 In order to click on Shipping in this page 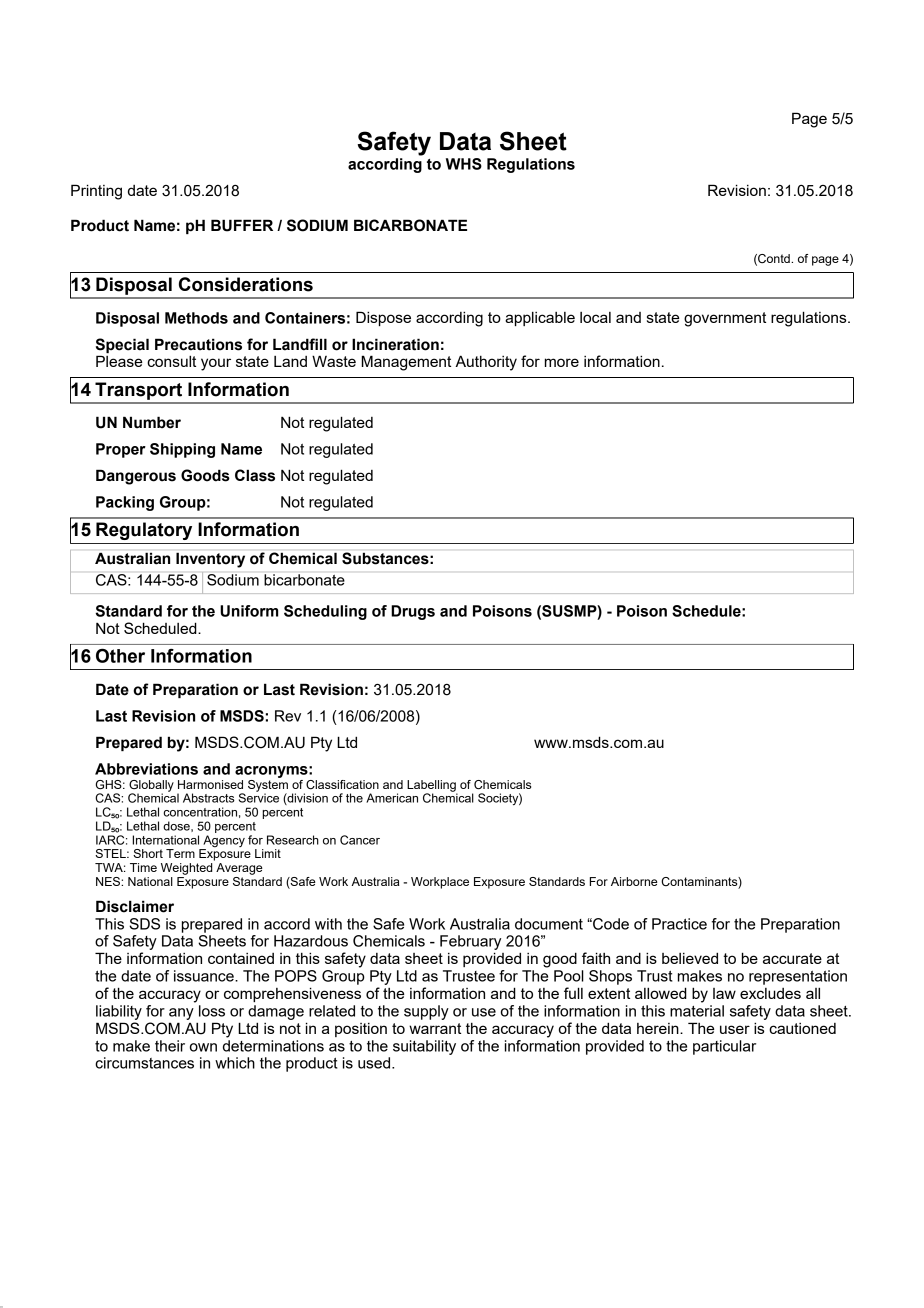, I will do `click(182, 450)`.
